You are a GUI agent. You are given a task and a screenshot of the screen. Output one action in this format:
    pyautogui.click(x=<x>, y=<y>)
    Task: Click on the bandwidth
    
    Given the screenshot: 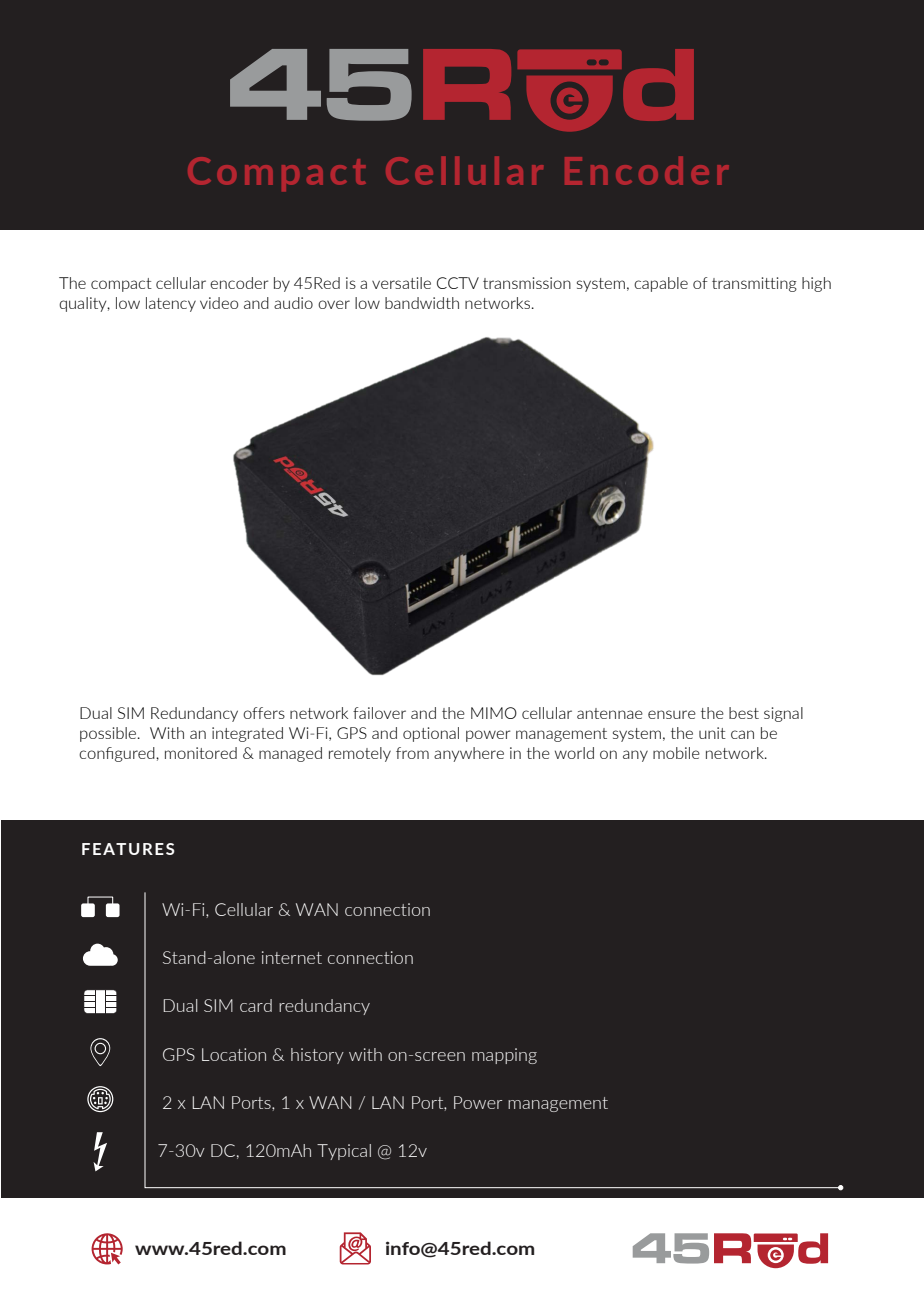 What is the action you would take?
    pyautogui.click(x=422, y=303)
